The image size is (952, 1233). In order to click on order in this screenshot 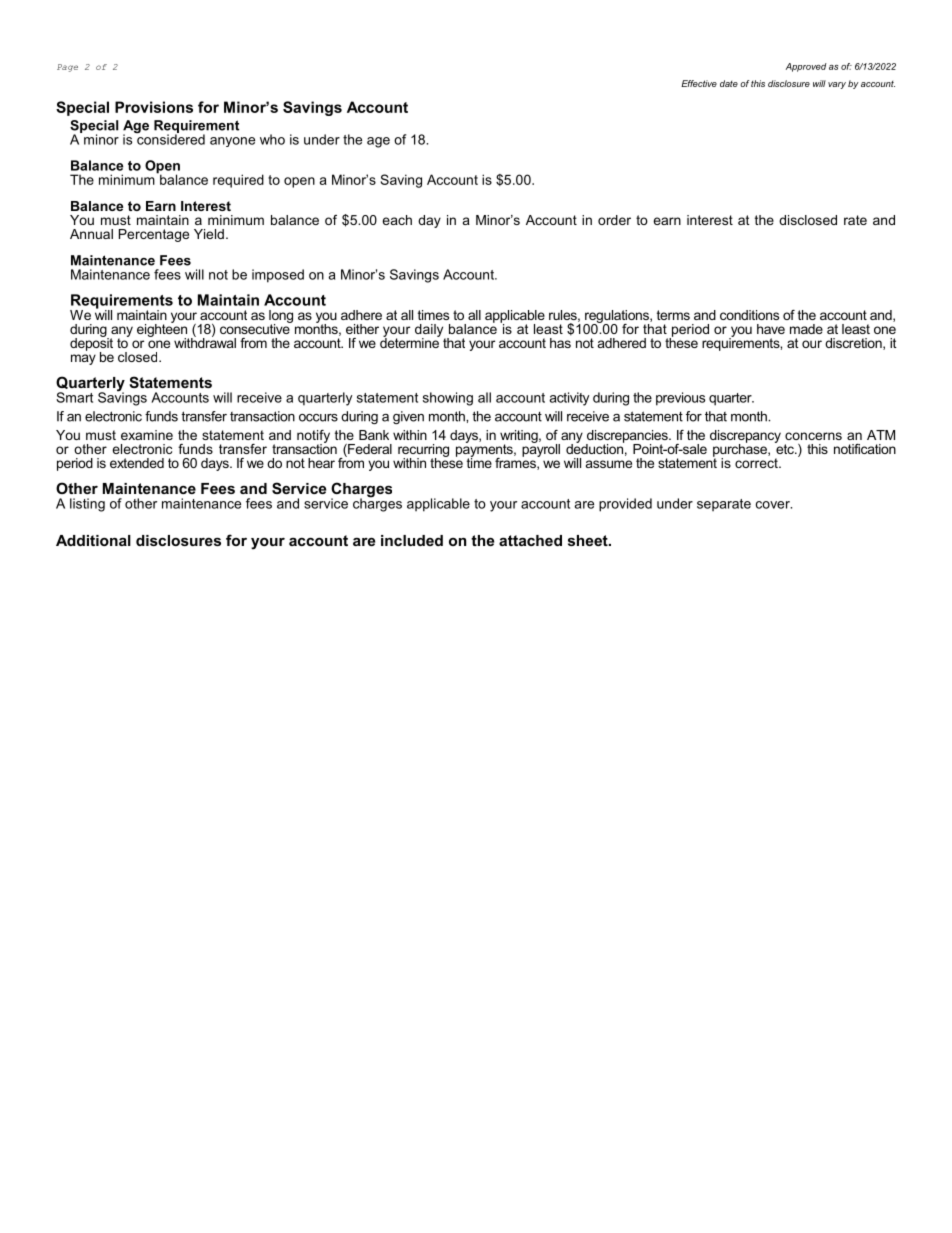, I will do `click(614, 220)`.
